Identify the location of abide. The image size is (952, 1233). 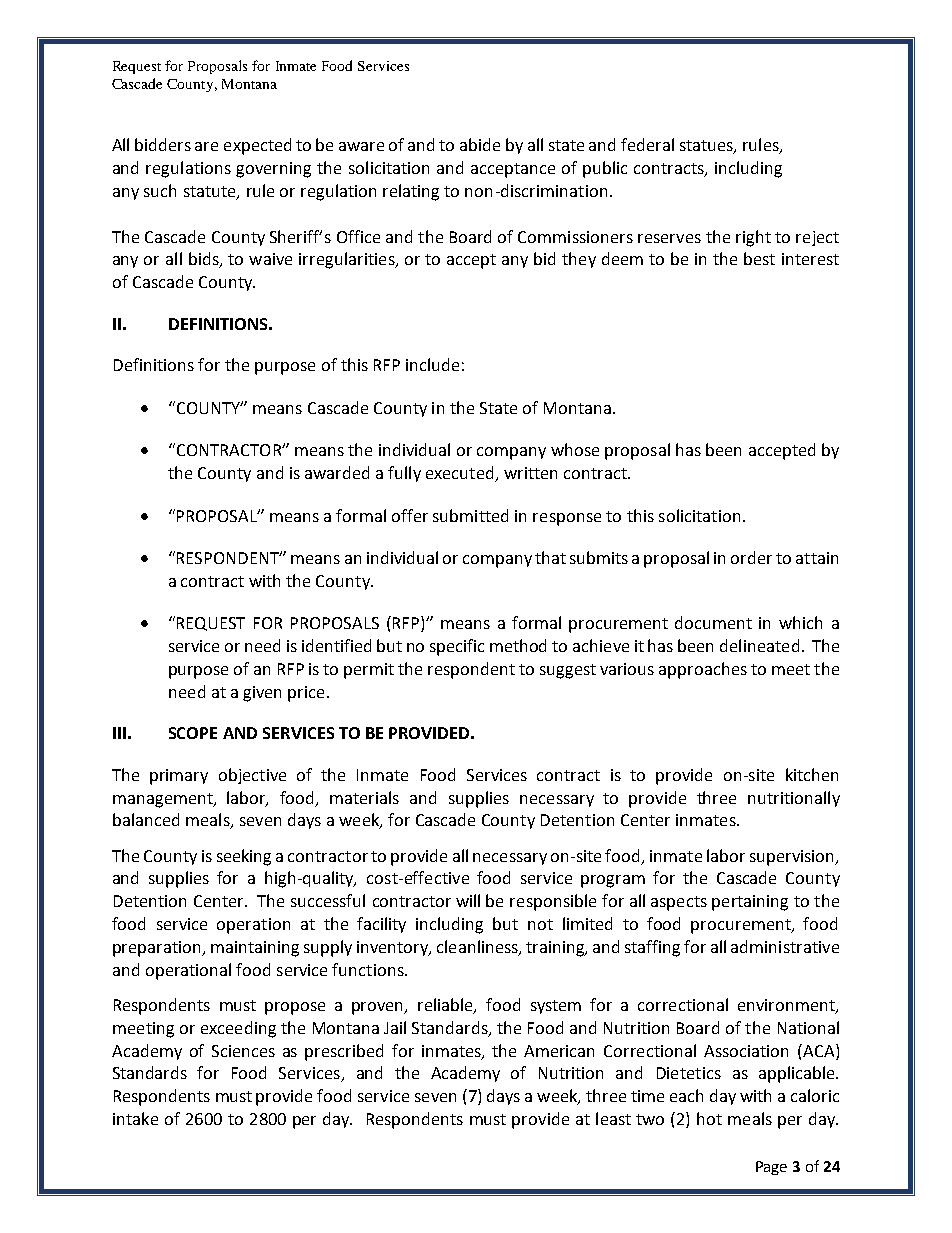
(480, 144).
